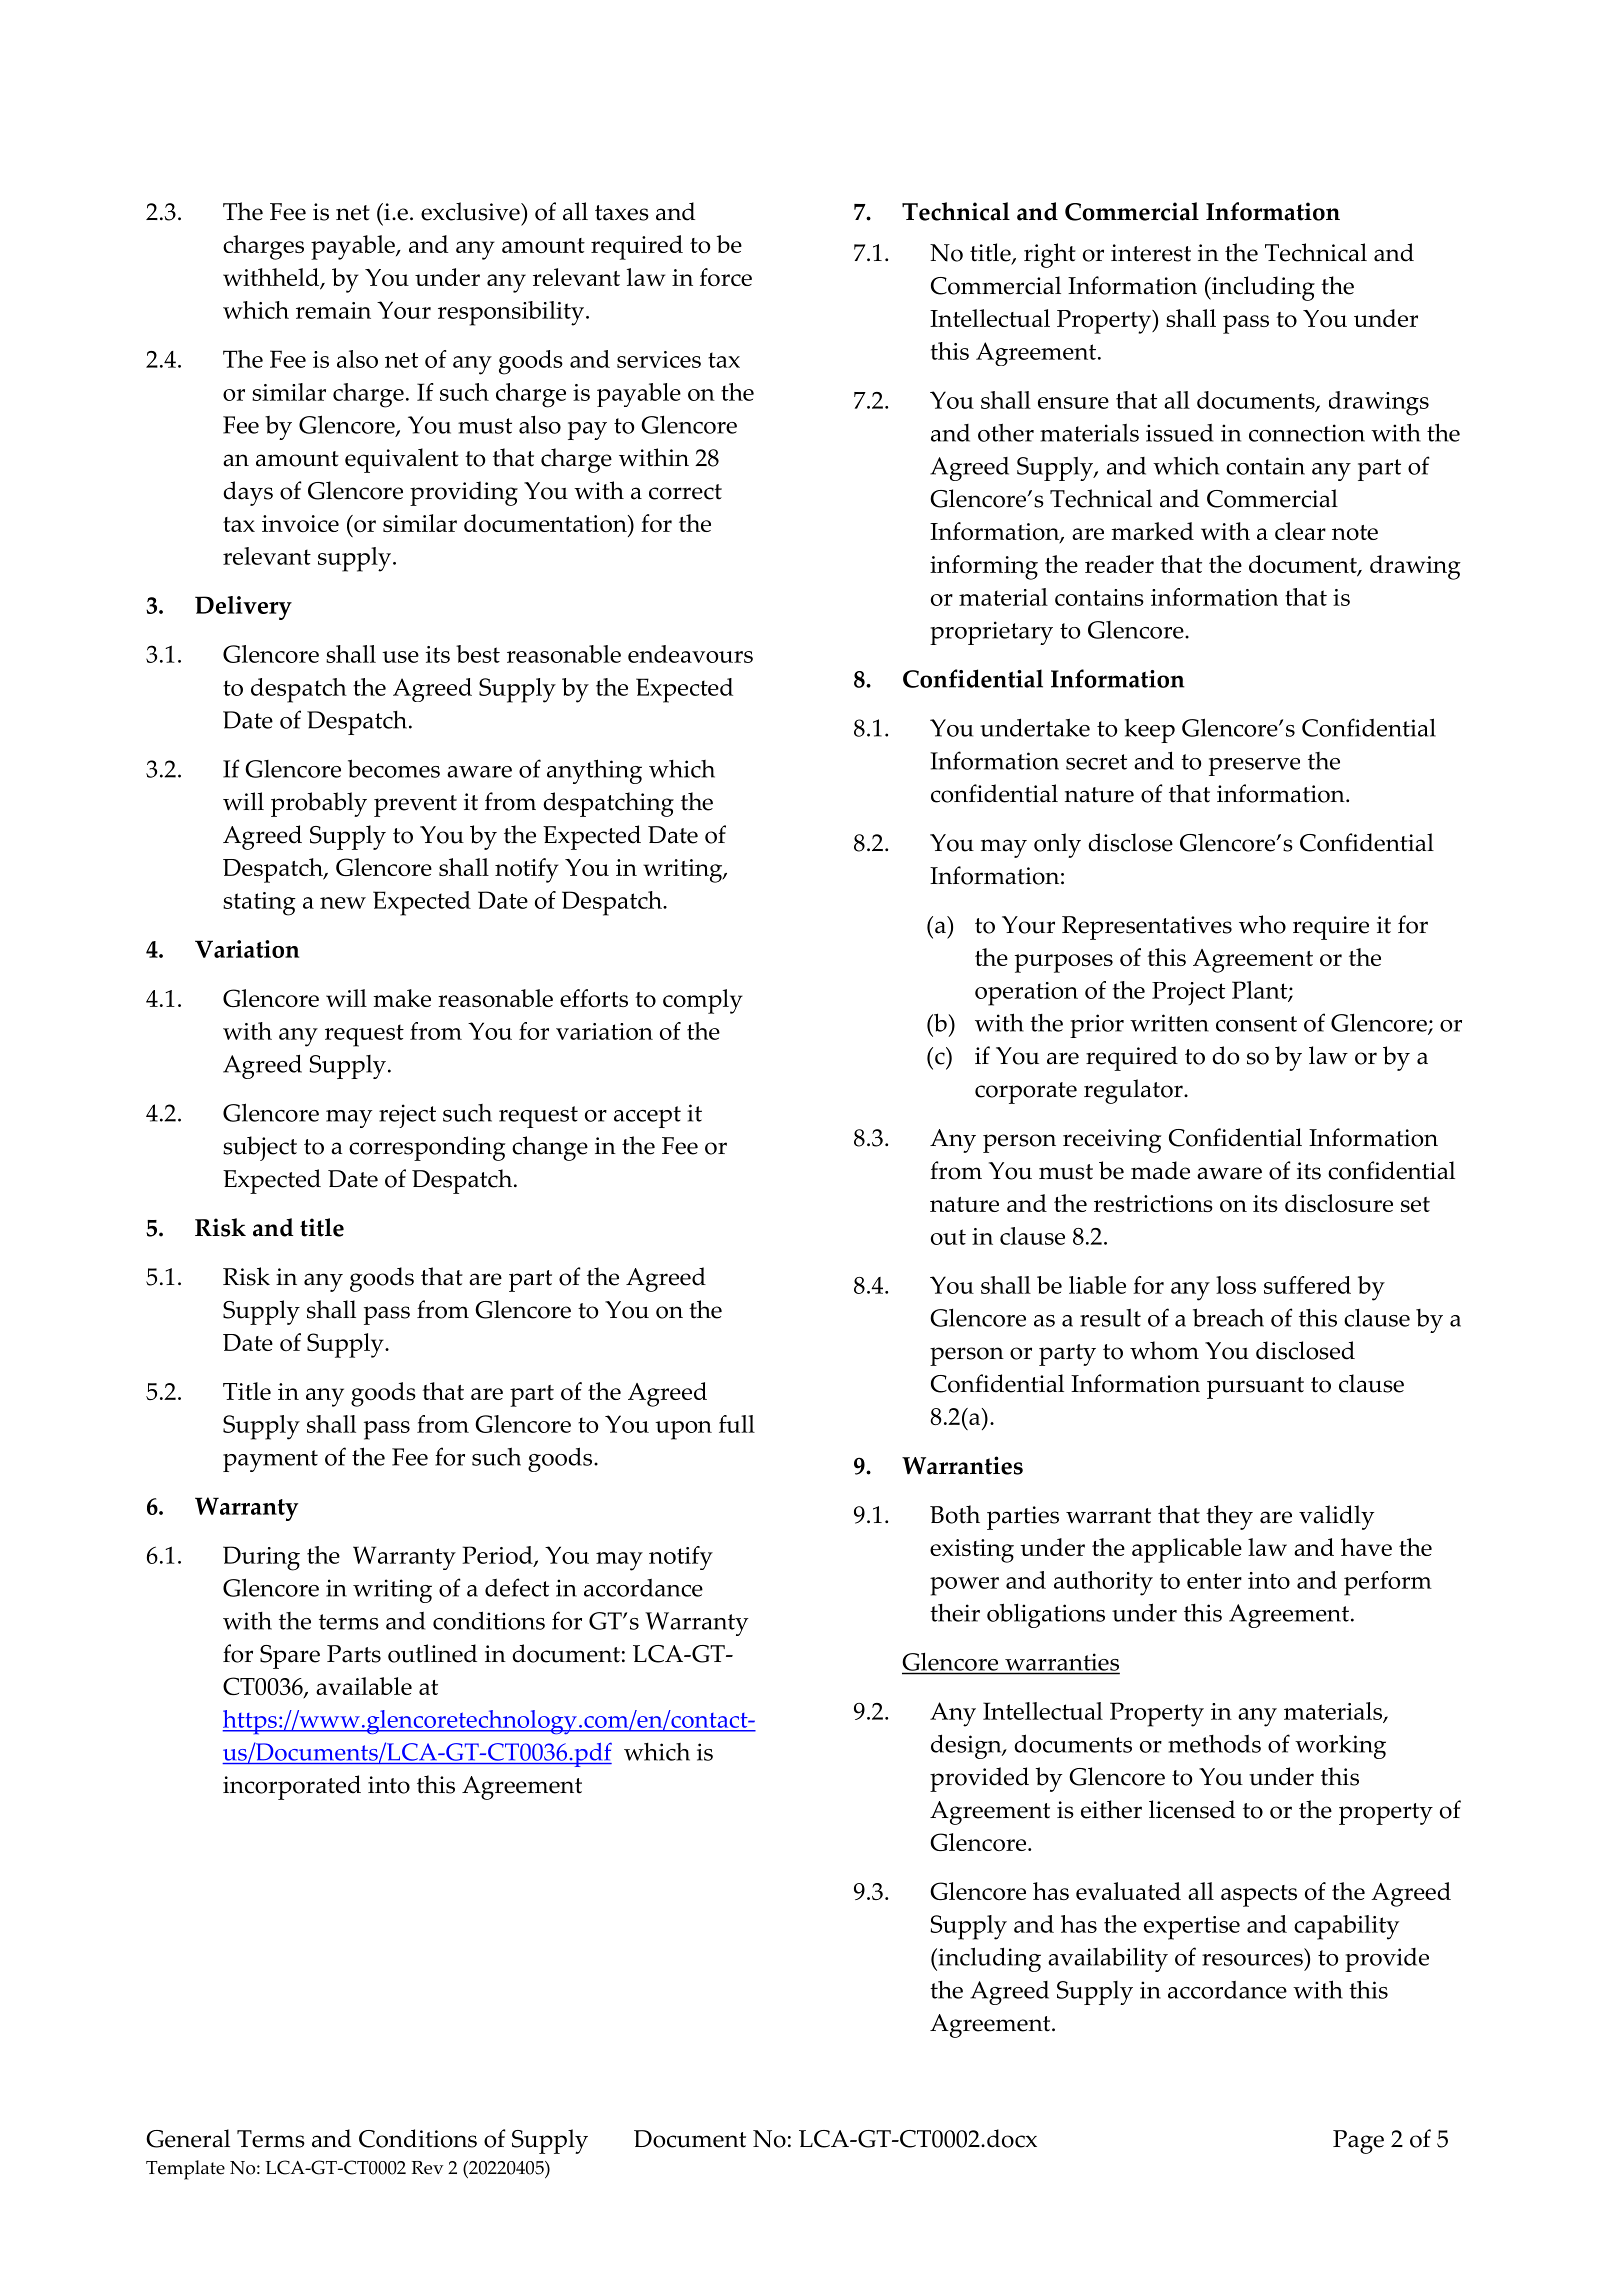 The image size is (1609, 2276). What do you see at coordinates (1147, 928) in the screenshot?
I see `Representatives` at bounding box center [1147, 928].
